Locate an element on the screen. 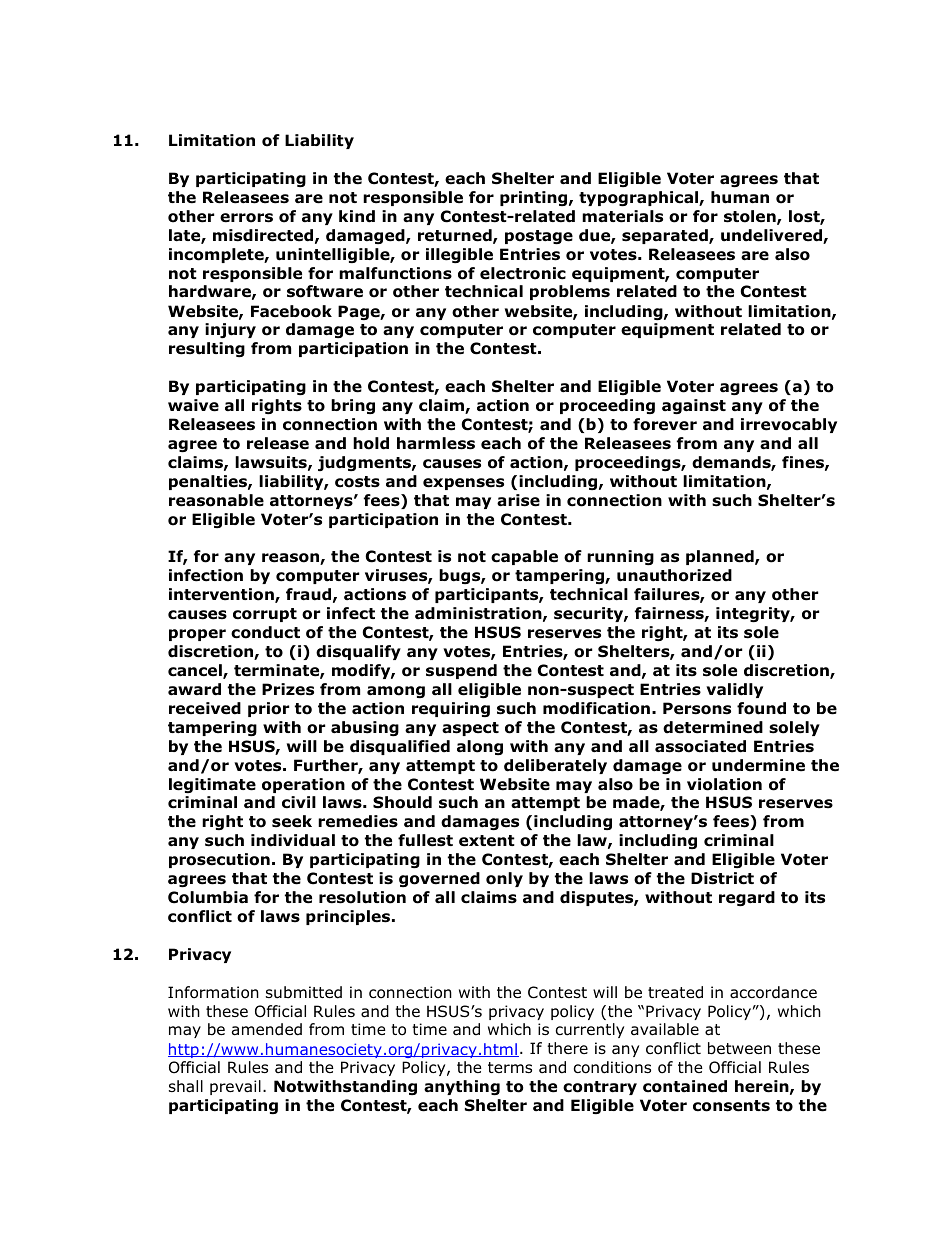 The height and width of the screenshot is (1233, 952). separated is located at coordinates (666, 236).
